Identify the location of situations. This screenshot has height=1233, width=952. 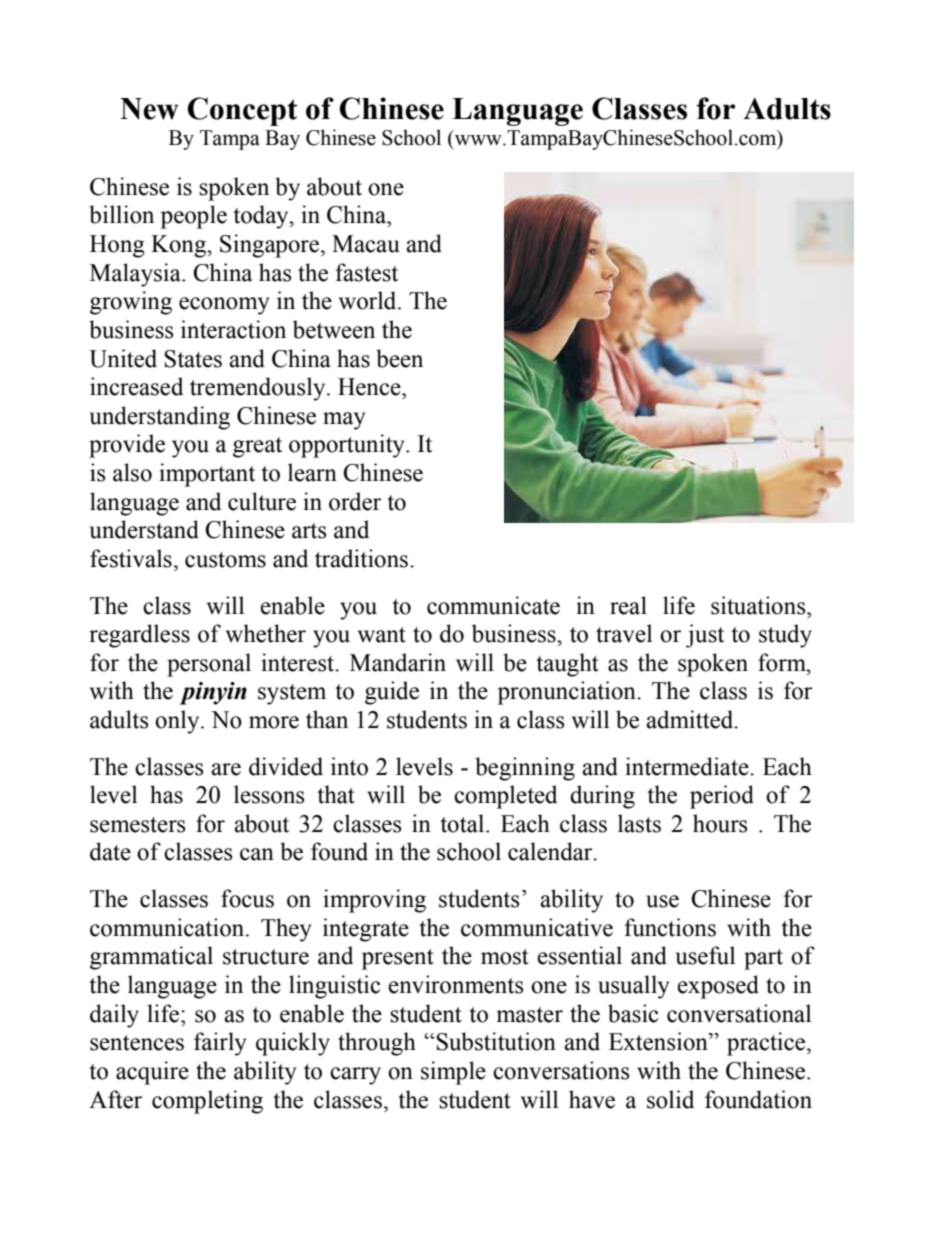
(759, 605).
